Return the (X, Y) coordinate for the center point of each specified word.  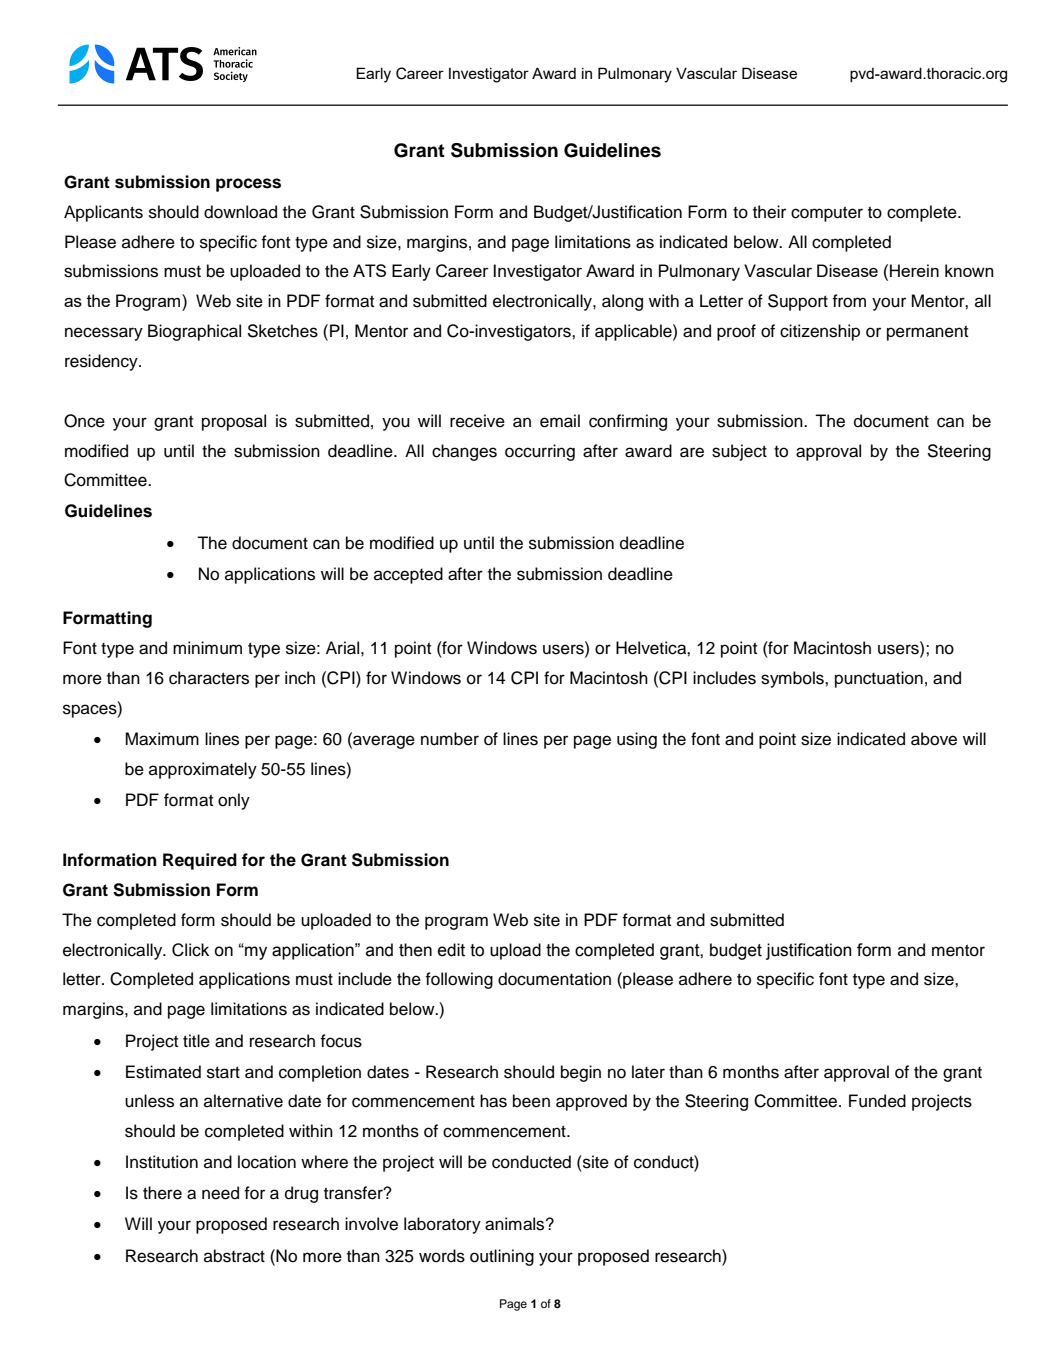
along (622, 302)
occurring (540, 452)
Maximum (162, 739)
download (240, 212)
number (450, 739)
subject (739, 452)
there (162, 1193)
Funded (877, 1101)
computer (827, 214)
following (459, 980)
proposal (234, 422)
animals (516, 1224)
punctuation (879, 679)
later (648, 1072)
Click (190, 950)
